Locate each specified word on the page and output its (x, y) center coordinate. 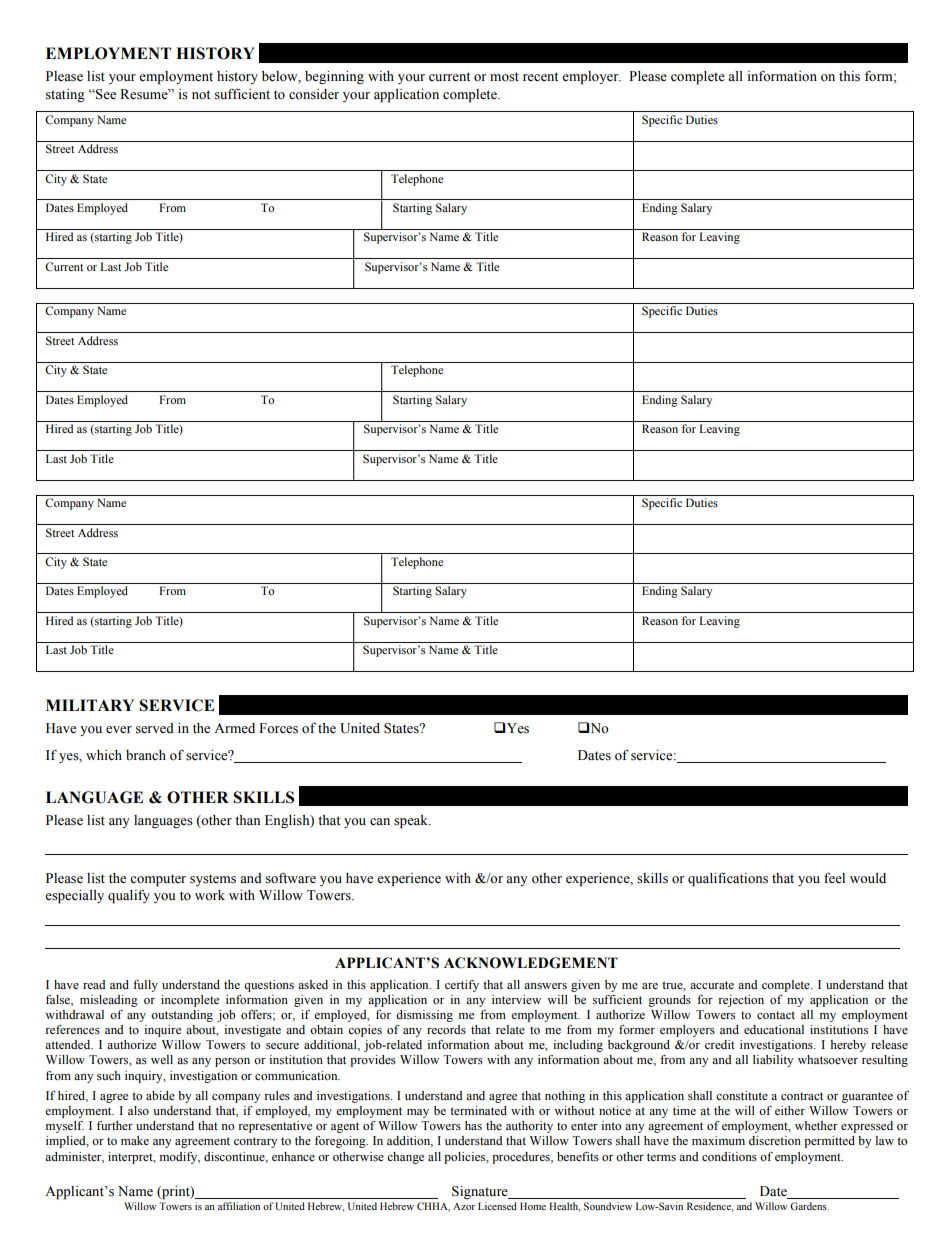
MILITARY (90, 705)
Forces (278, 728)
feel (834, 878)
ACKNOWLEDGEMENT (531, 963)
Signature (481, 1192)
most (504, 77)
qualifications (728, 879)
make (135, 1140)
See (105, 94)
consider (314, 94)
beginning (334, 77)
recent (540, 77)
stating (65, 96)
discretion (775, 1141)
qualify (129, 896)
